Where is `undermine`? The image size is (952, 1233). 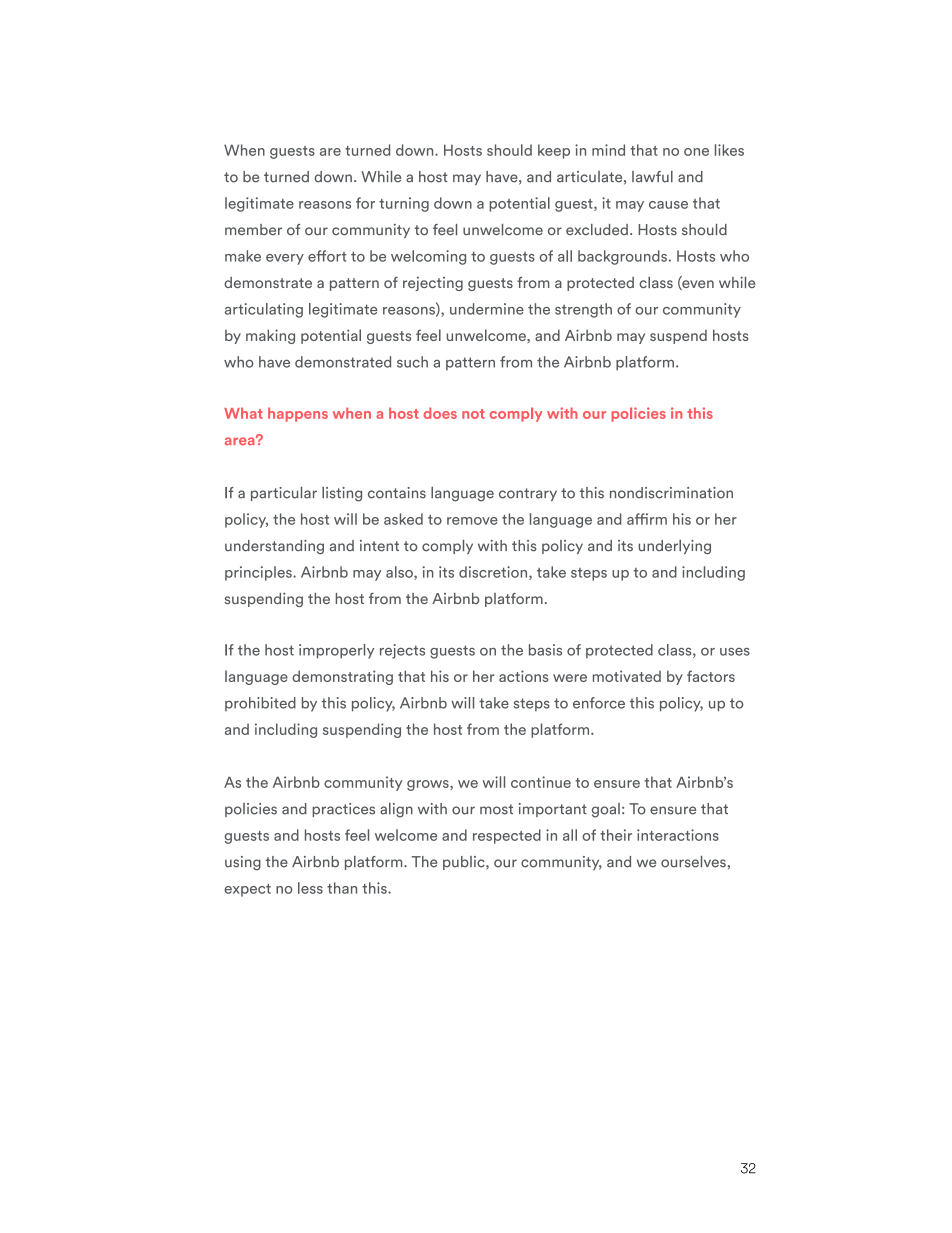 undermine is located at coordinates (487, 309).
